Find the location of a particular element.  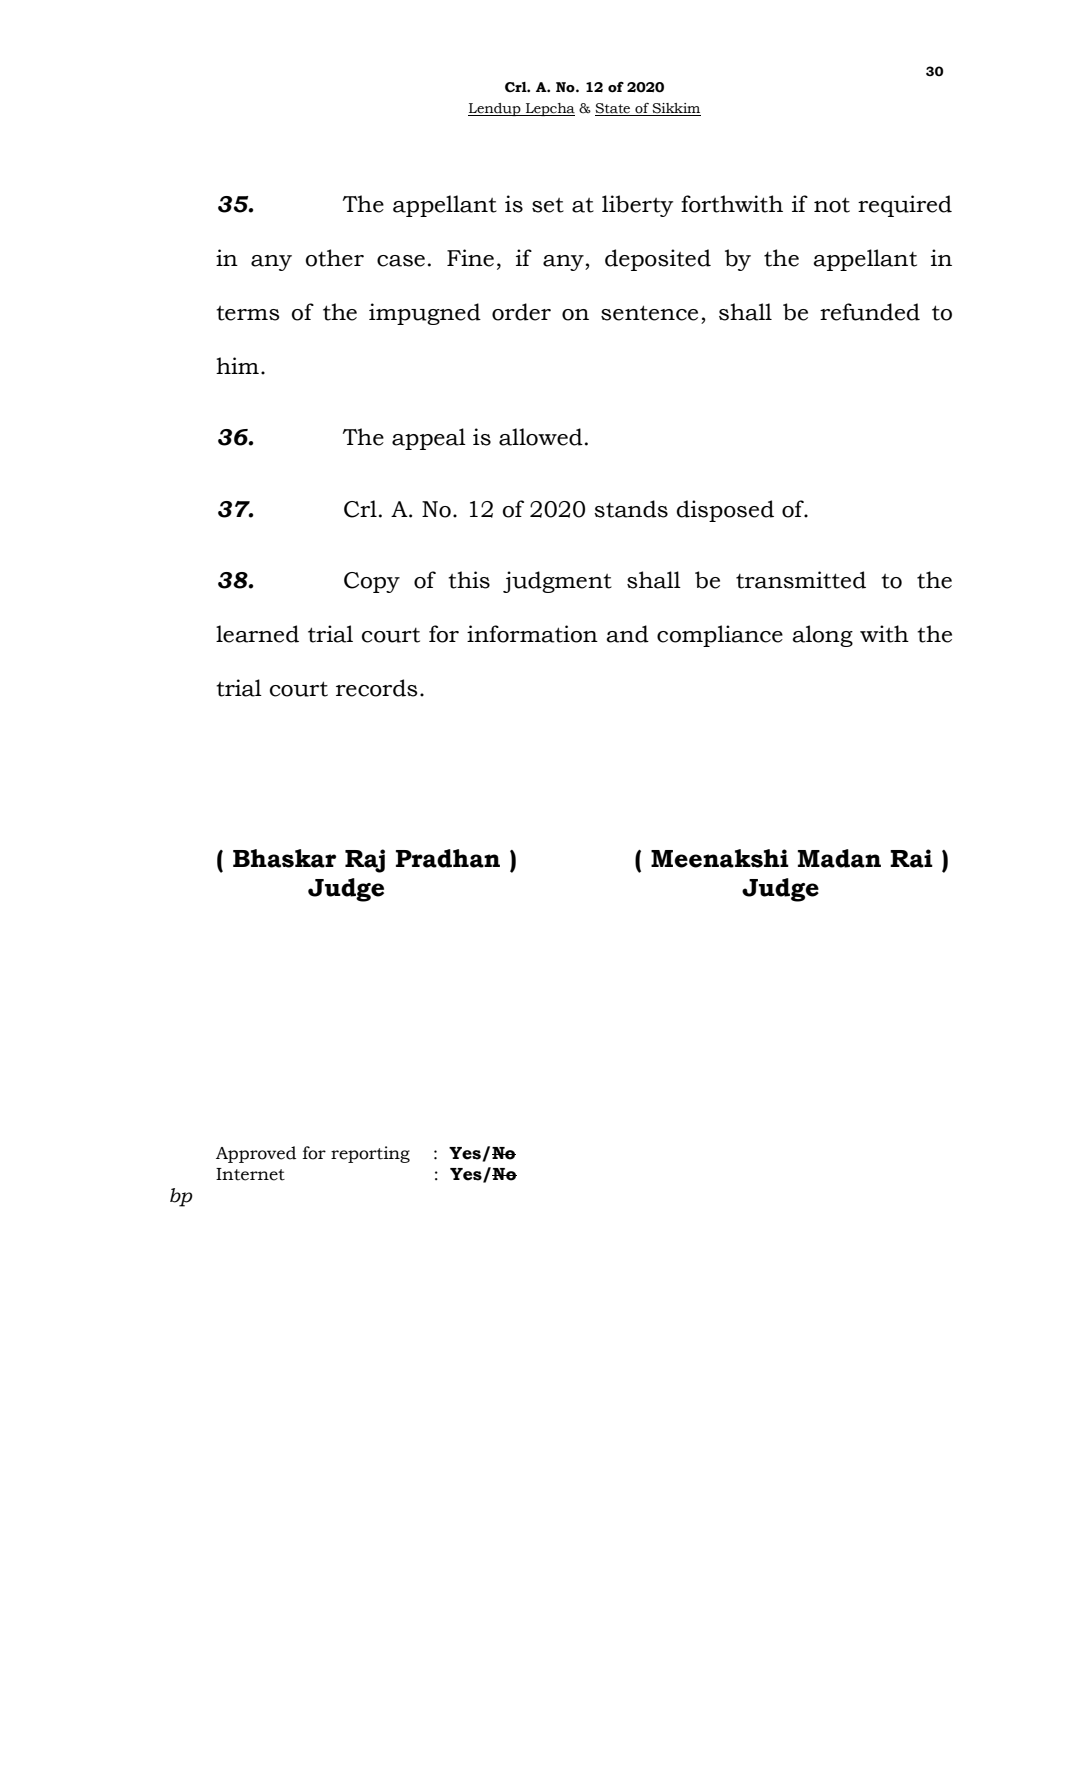

order is located at coordinates (521, 312).
